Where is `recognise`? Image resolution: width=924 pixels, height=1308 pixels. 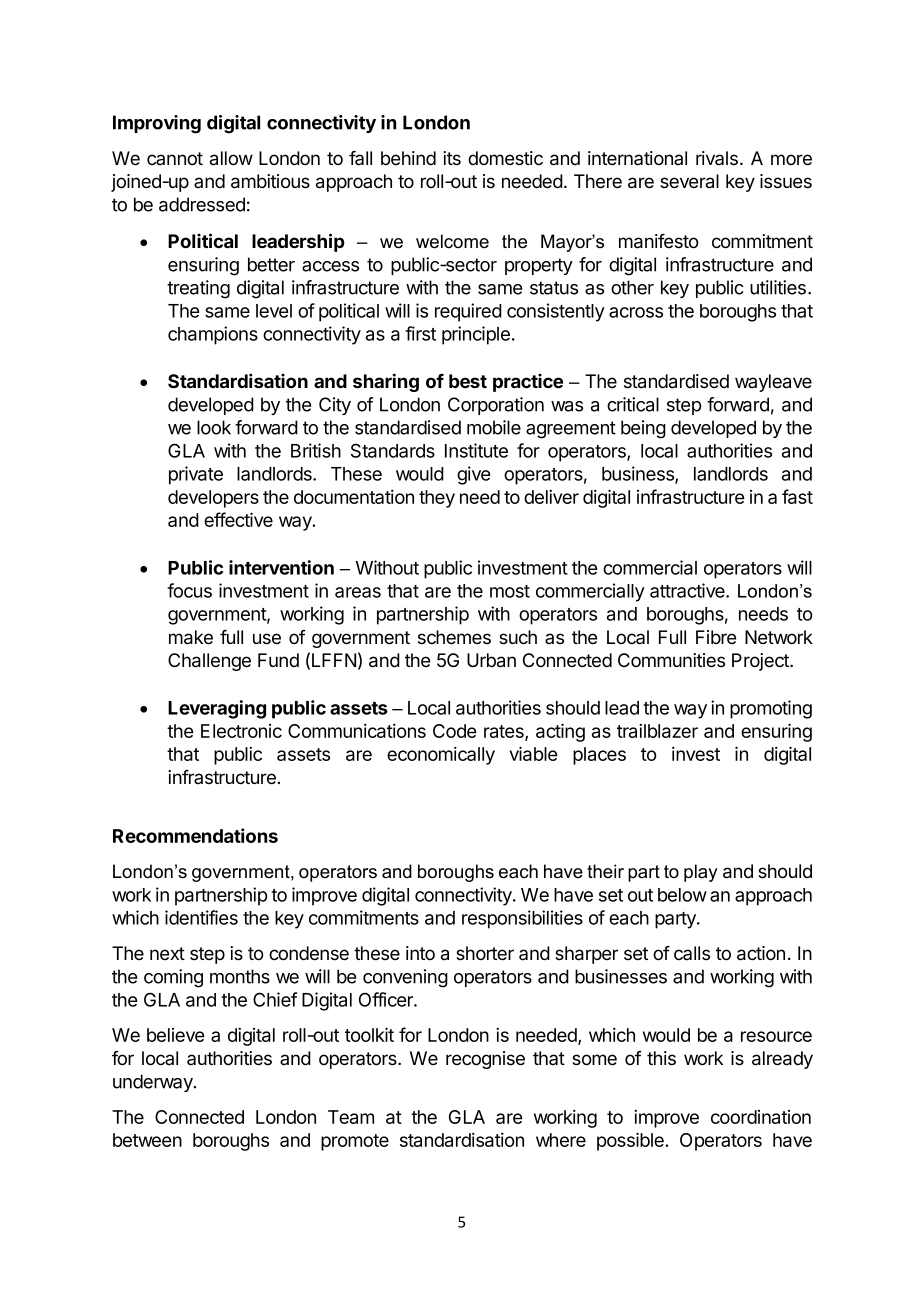
recognise is located at coordinates (485, 1060).
